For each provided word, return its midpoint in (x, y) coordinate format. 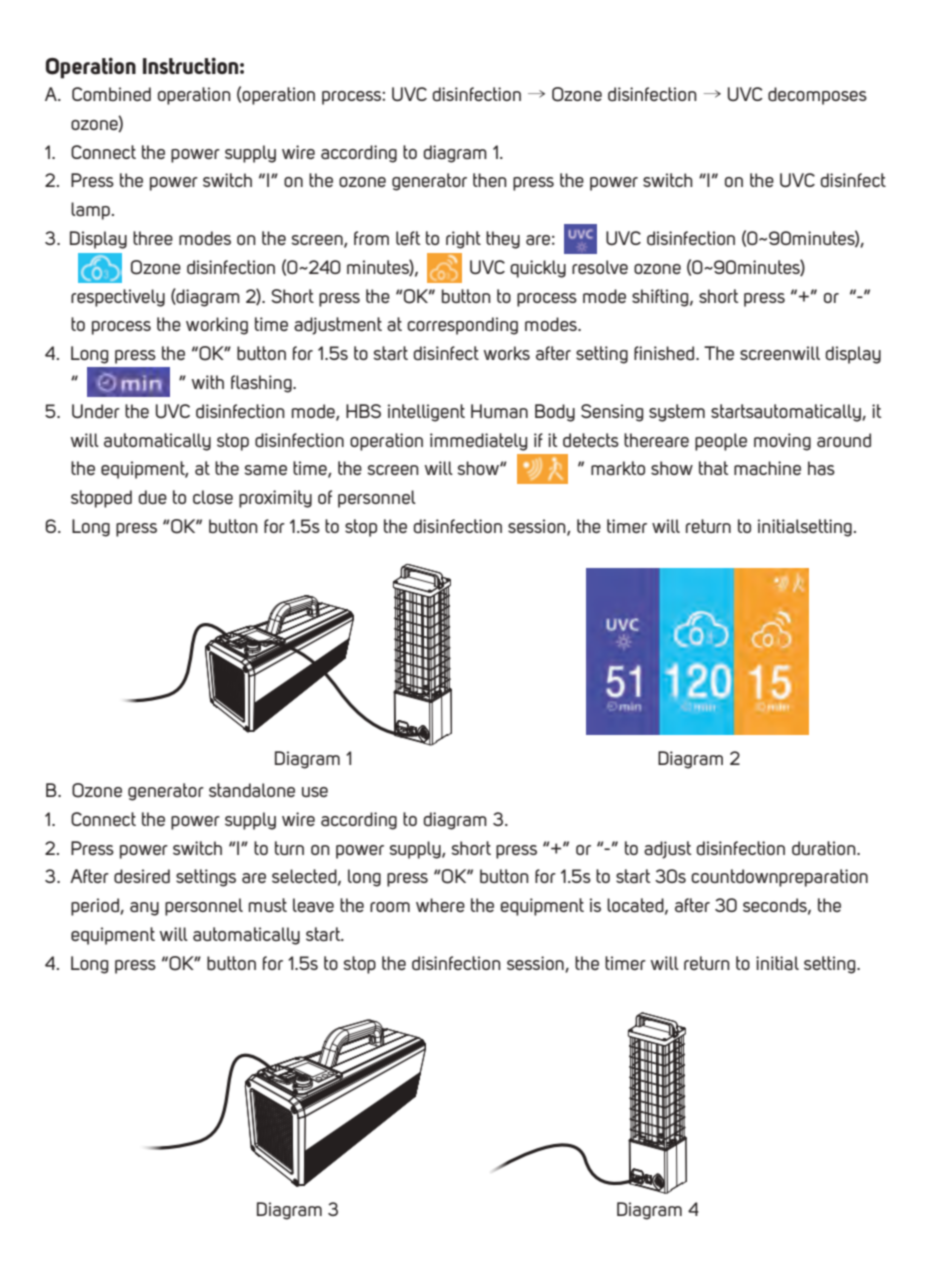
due (153, 497)
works (506, 353)
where (440, 905)
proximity (275, 499)
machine (767, 468)
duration (825, 848)
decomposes (817, 96)
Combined (111, 94)
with (207, 382)
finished (665, 353)
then (490, 180)
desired (142, 876)
